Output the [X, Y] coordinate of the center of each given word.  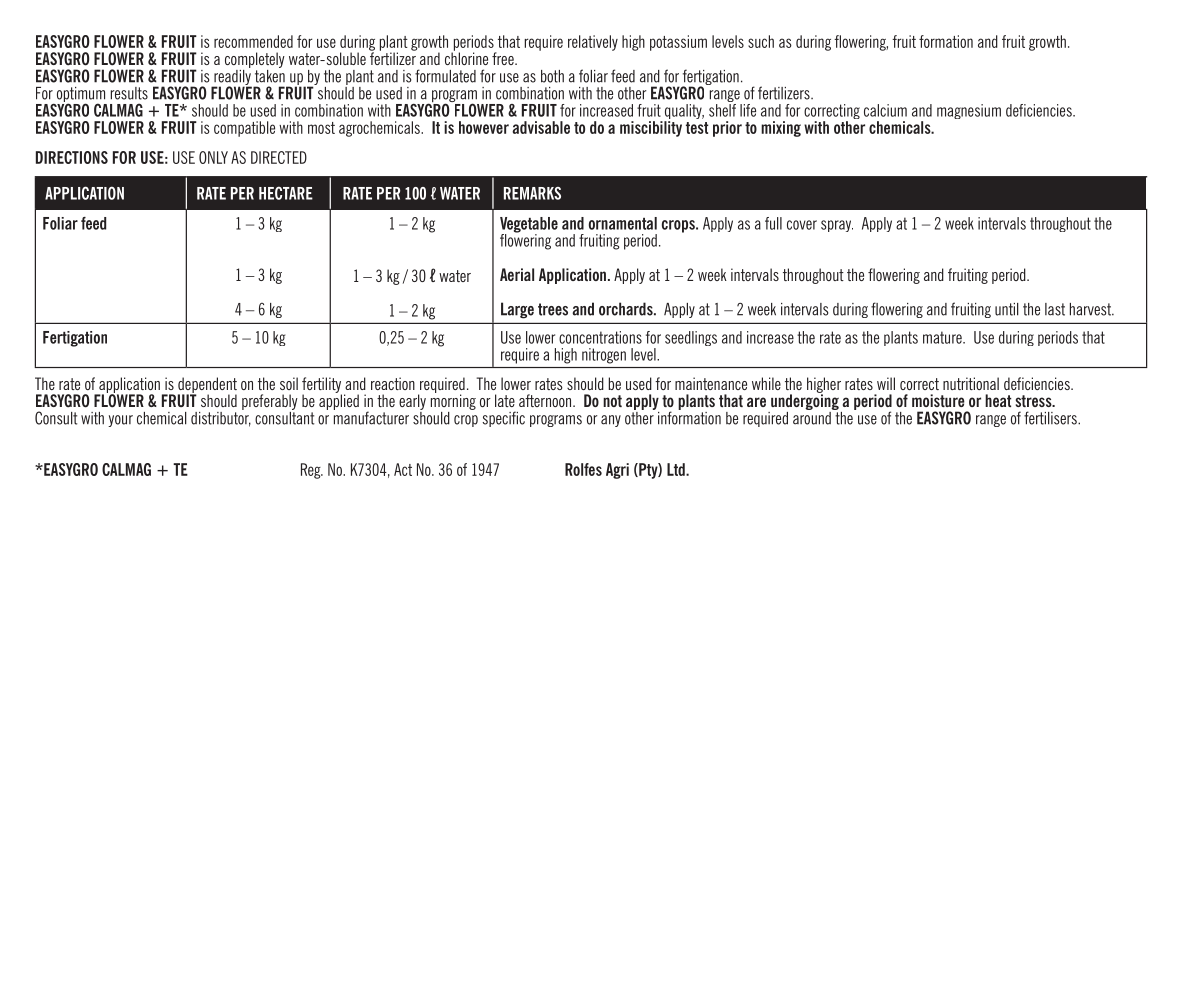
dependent [207, 386]
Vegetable [529, 226]
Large [517, 310]
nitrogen [604, 356]
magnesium [969, 111]
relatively [593, 43]
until [1007, 309]
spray [837, 226]
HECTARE [286, 193]
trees [553, 309]
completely [255, 60]
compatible [244, 129]
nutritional [971, 383]
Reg [312, 471]
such [761, 41]
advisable [541, 127]
